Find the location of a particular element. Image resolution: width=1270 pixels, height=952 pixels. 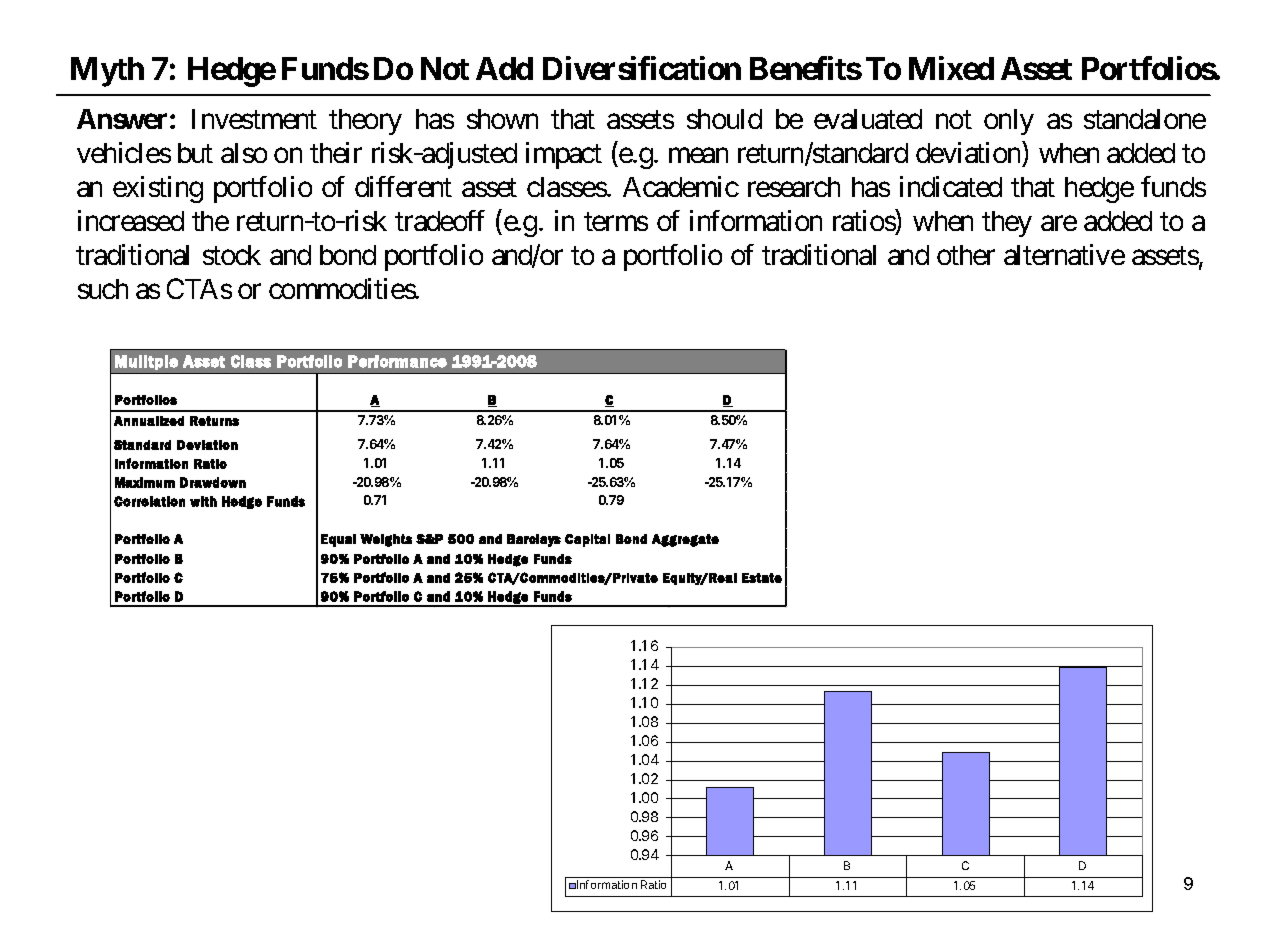

indicated is located at coordinates (951, 186).
